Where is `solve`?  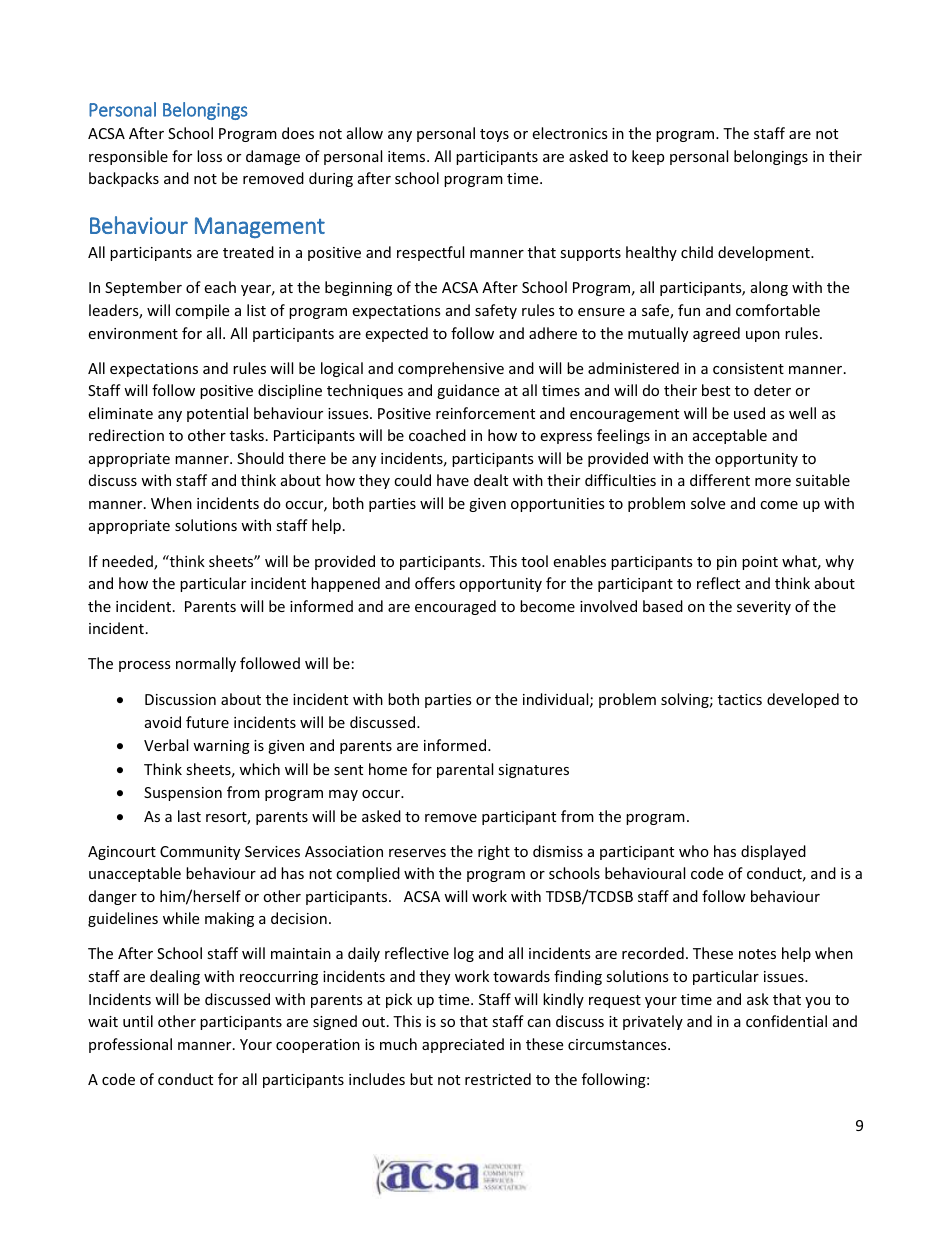 solve is located at coordinates (708, 503).
